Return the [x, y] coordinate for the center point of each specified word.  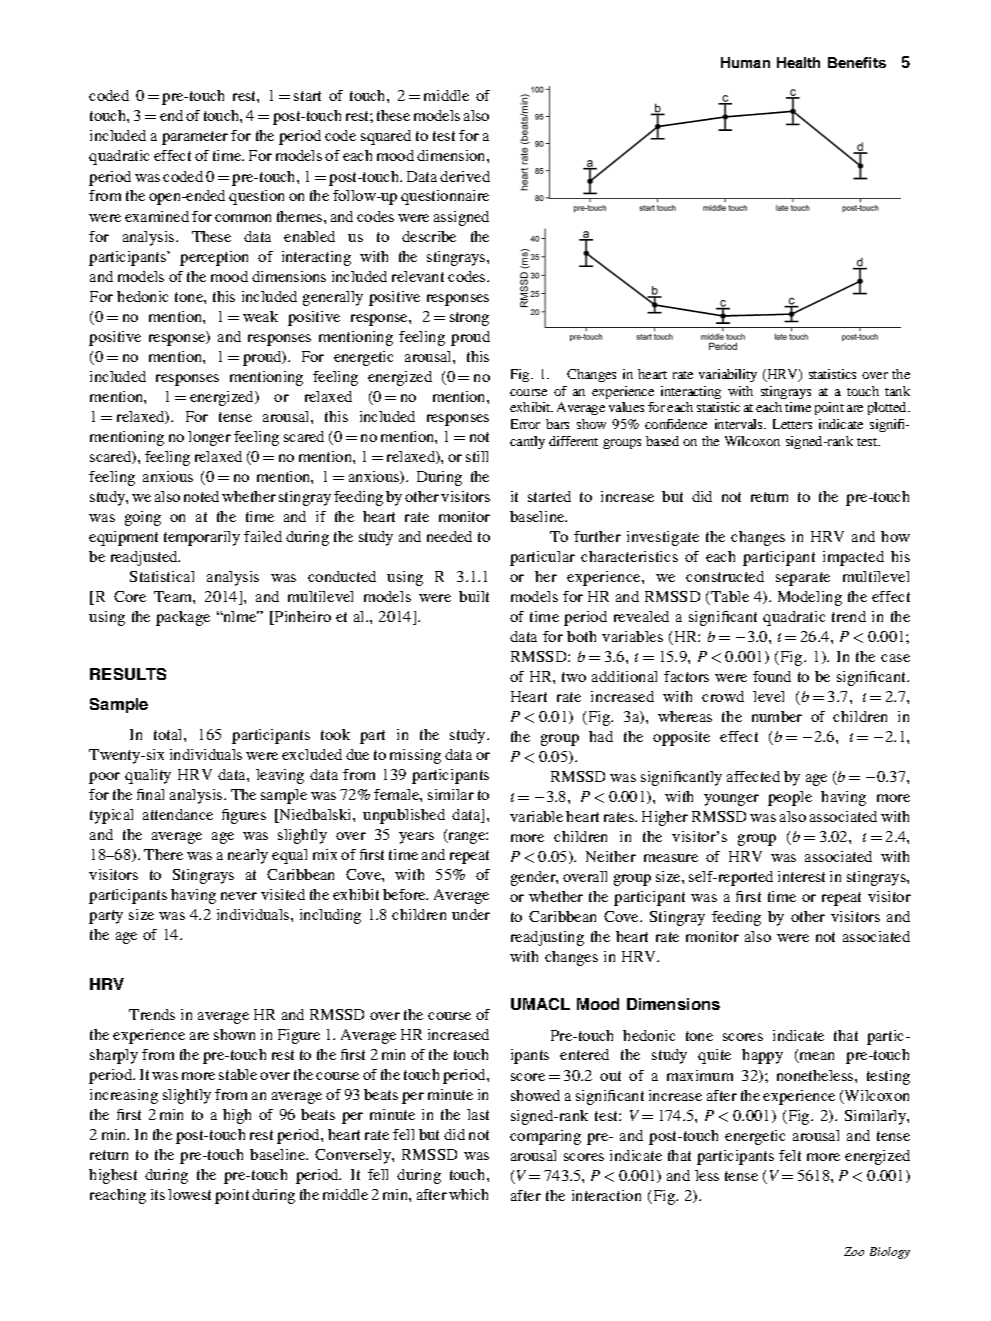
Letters [792, 424]
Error [525, 424]
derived [465, 176]
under [471, 914]
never [239, 896]
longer [209, 438]
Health [798, 62]
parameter [195, 138]
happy [762, 1056]
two [574, 677]
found [772, 676]
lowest [189, 1194]
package [183, 618]
